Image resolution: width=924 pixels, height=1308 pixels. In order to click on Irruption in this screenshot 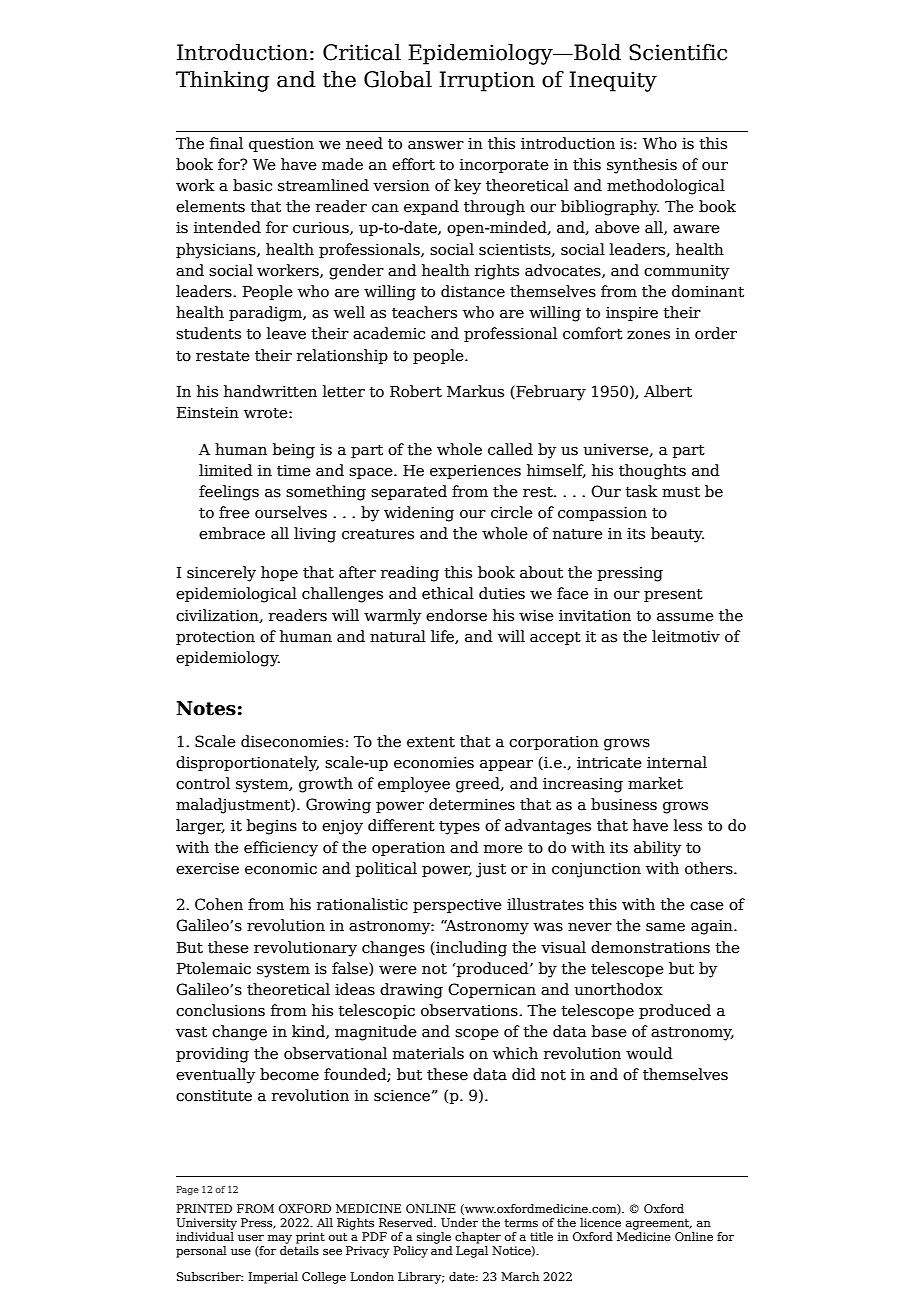, I will do `click(487, 81)`.
